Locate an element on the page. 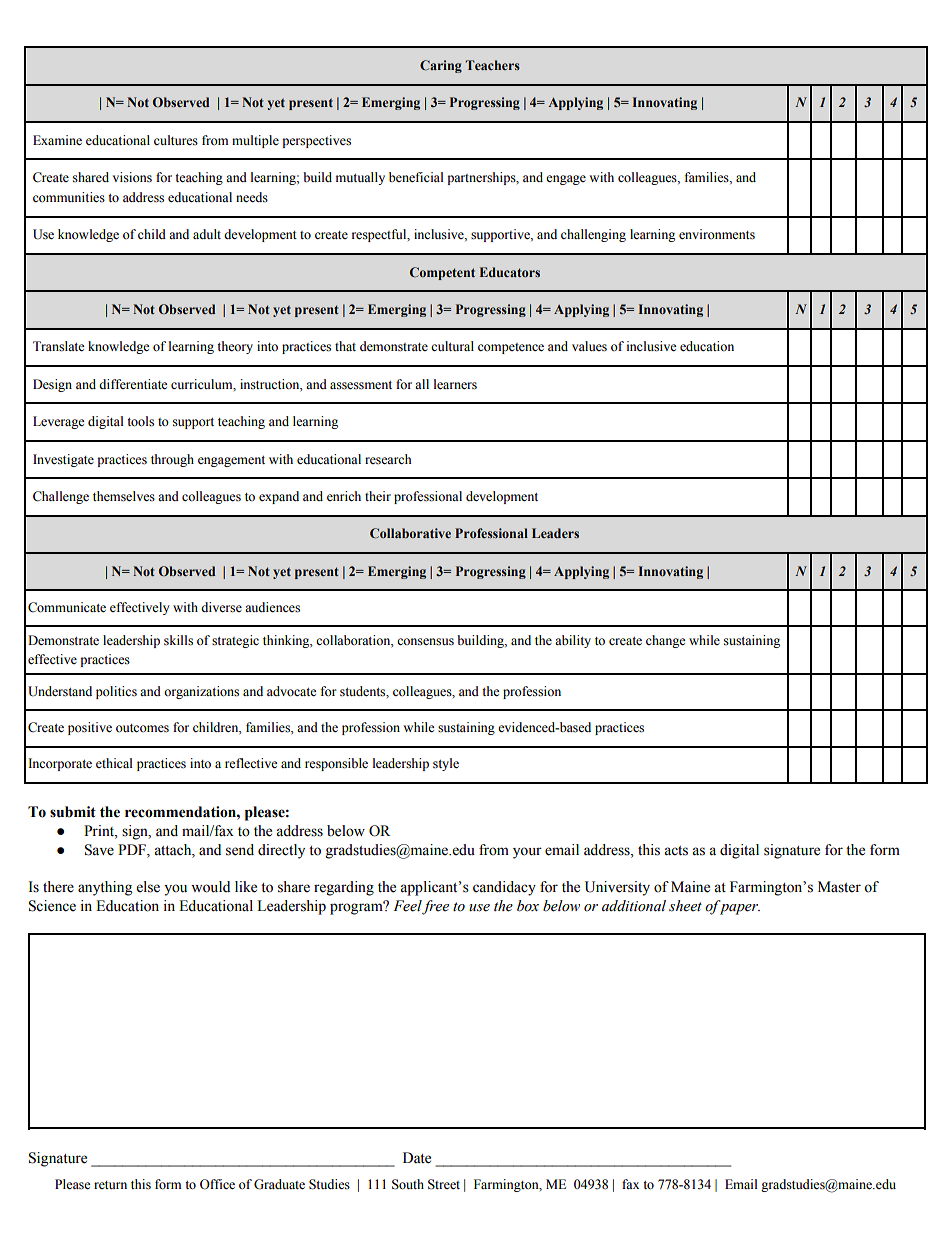 Image resolution: width=952 pixels, height=1233 pixels. Date is located at coordinates (417, 1158).
